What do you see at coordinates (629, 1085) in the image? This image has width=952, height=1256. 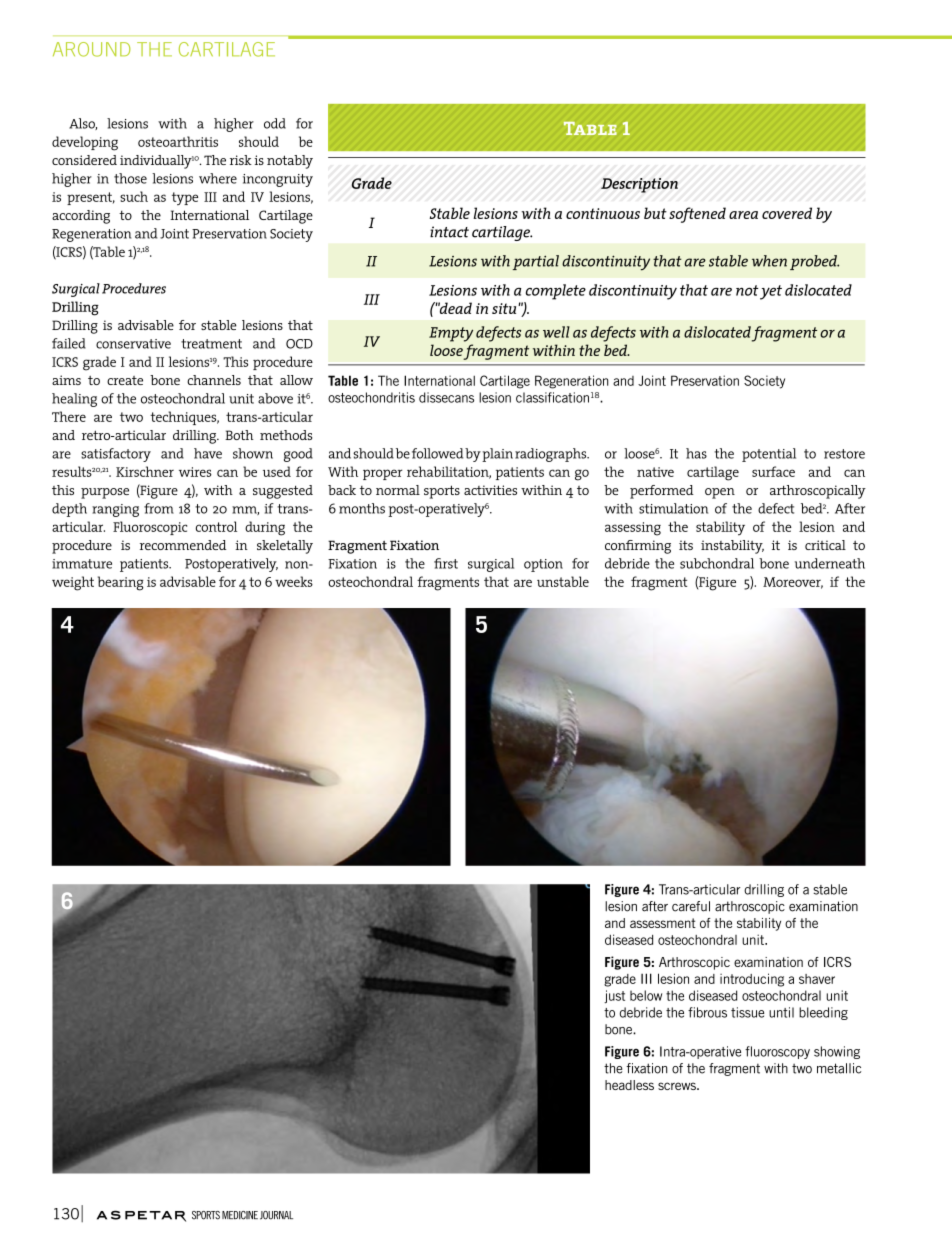 I see `headless` at bounding box center [629, 1085].
